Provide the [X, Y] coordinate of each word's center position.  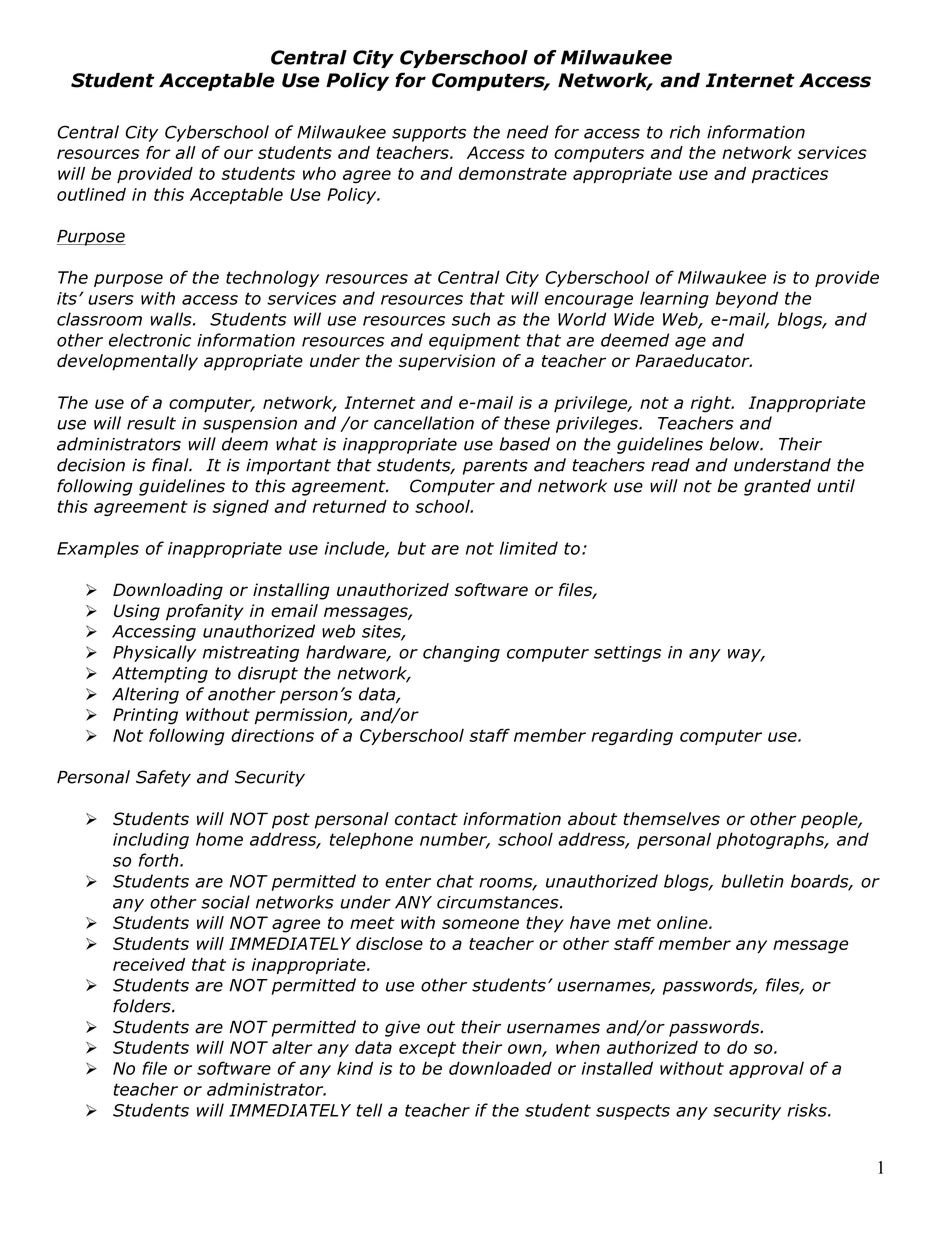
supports [429, 134]
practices [790, 175]
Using [137, 612]
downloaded [500, 1068]
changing [461, 653]
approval [766, 1070]
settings [627, 654]
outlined [91, 194]
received [149, 964]
